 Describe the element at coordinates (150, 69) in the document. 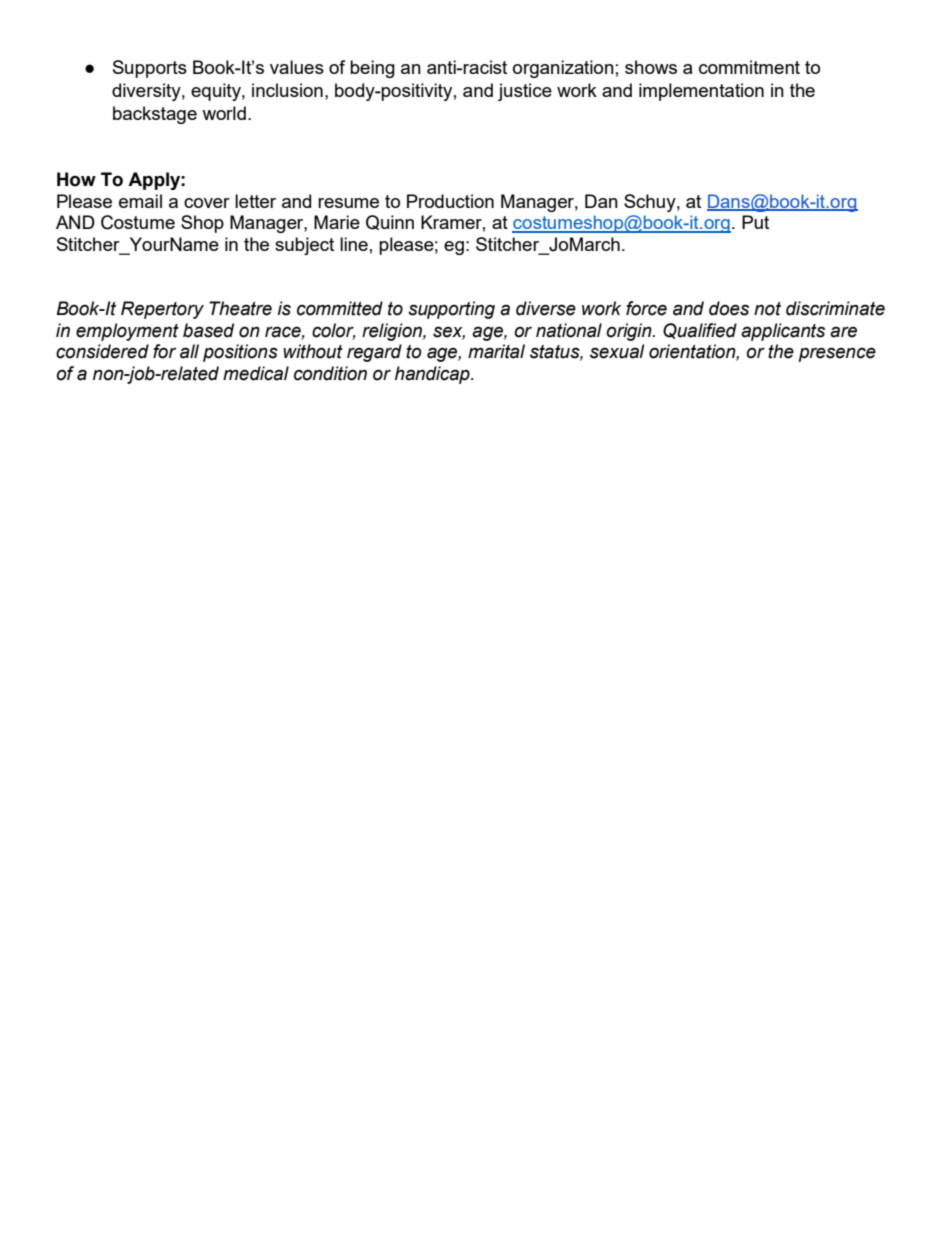

I see `Supports` at that location.
